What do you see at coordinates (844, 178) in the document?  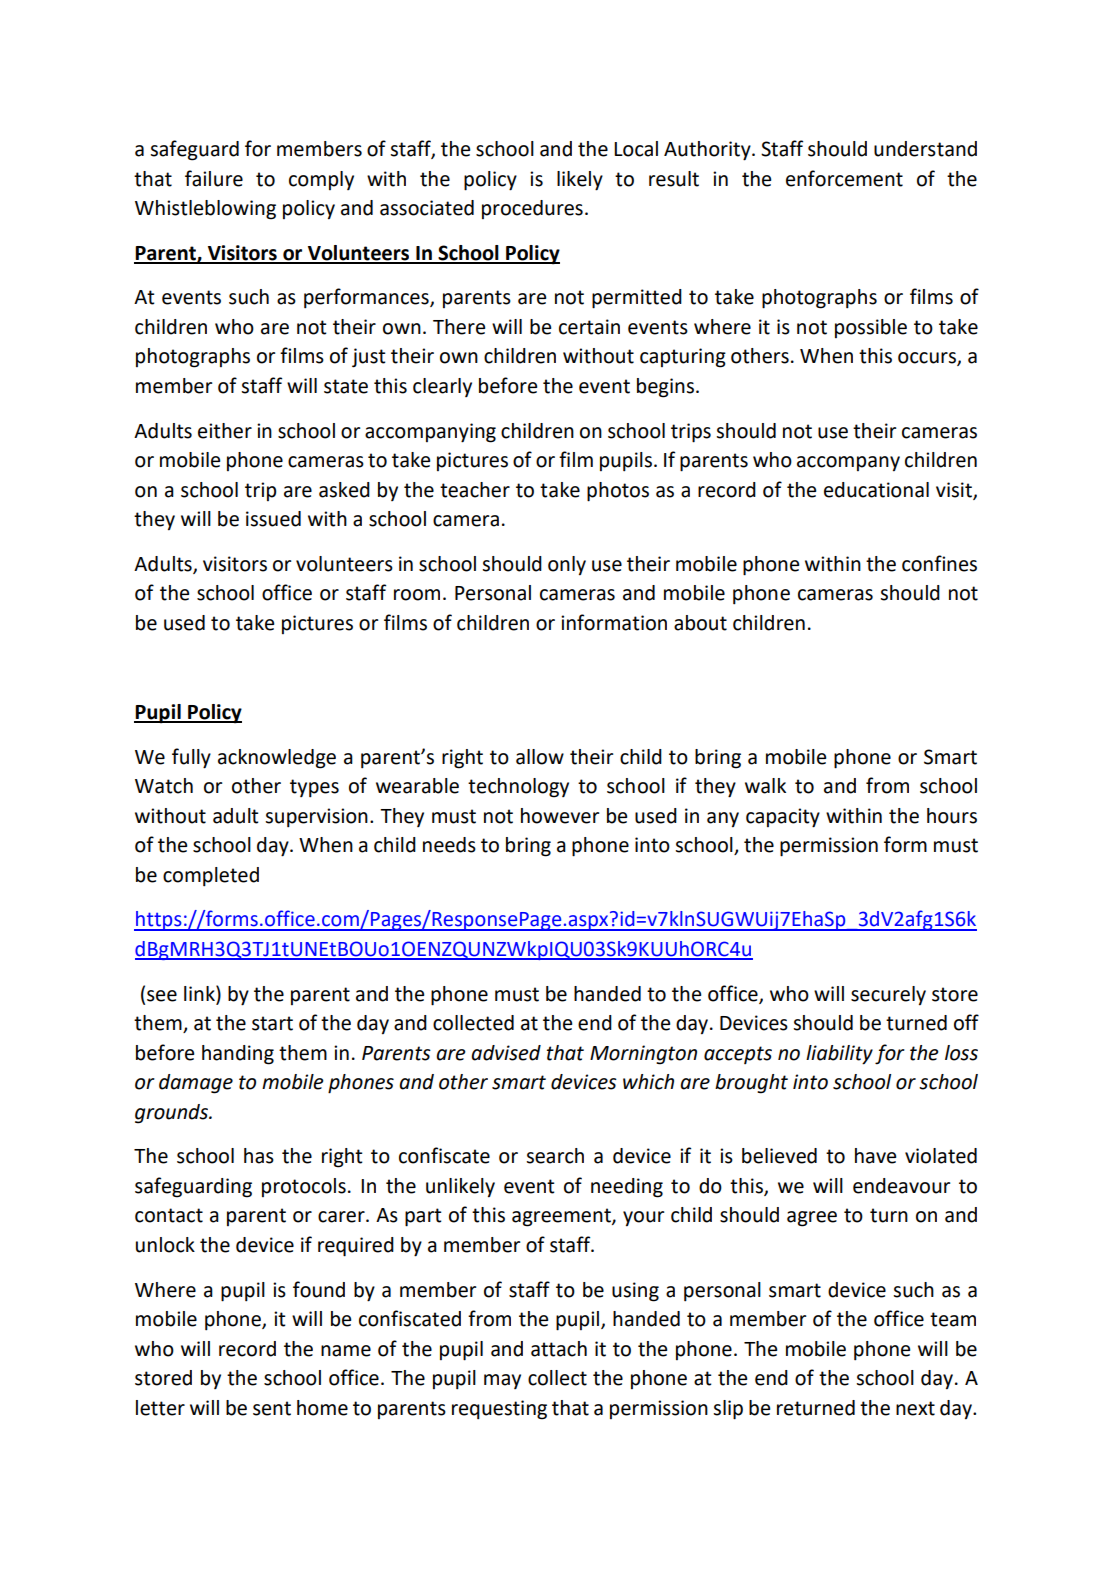 I see `enforcement` at bounding box center [844, 178].
